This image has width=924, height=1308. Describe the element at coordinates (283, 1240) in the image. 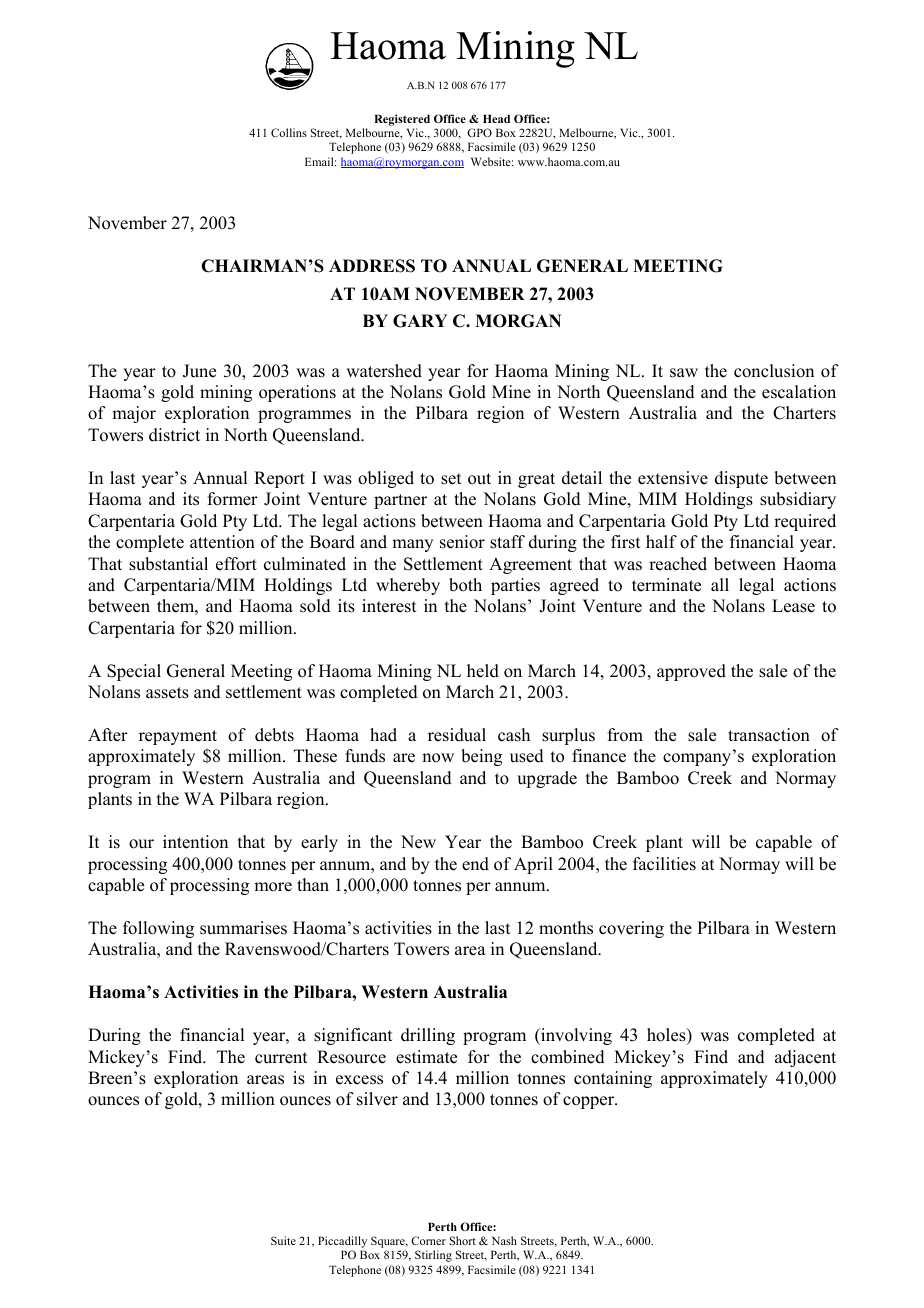

I see `Suite` at that location.
